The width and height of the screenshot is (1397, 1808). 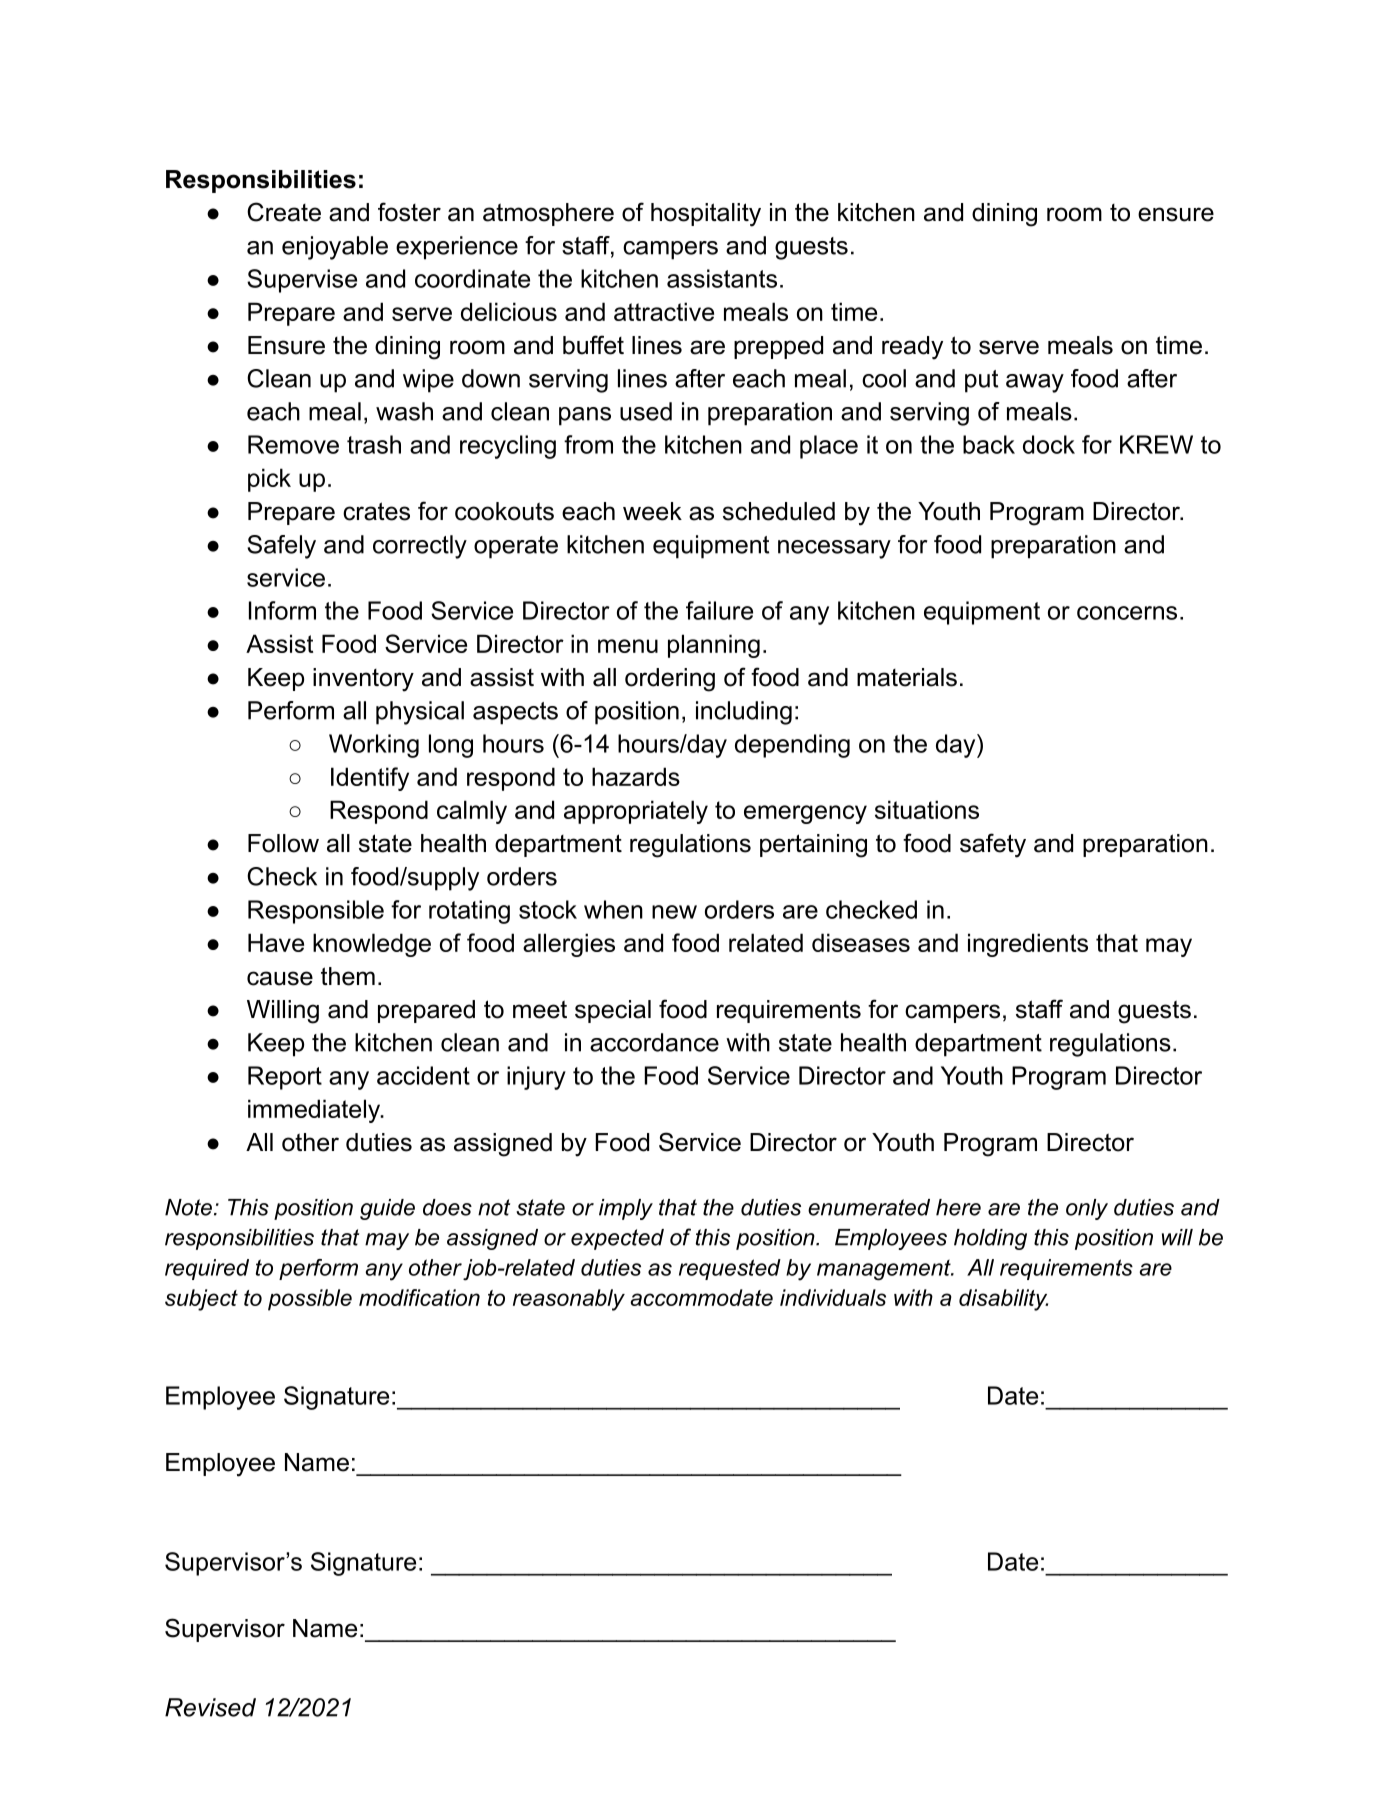 What do you see at coordinates (907, 677) in the screenshot?
I see `materials` at bounding box center [907, 677].
